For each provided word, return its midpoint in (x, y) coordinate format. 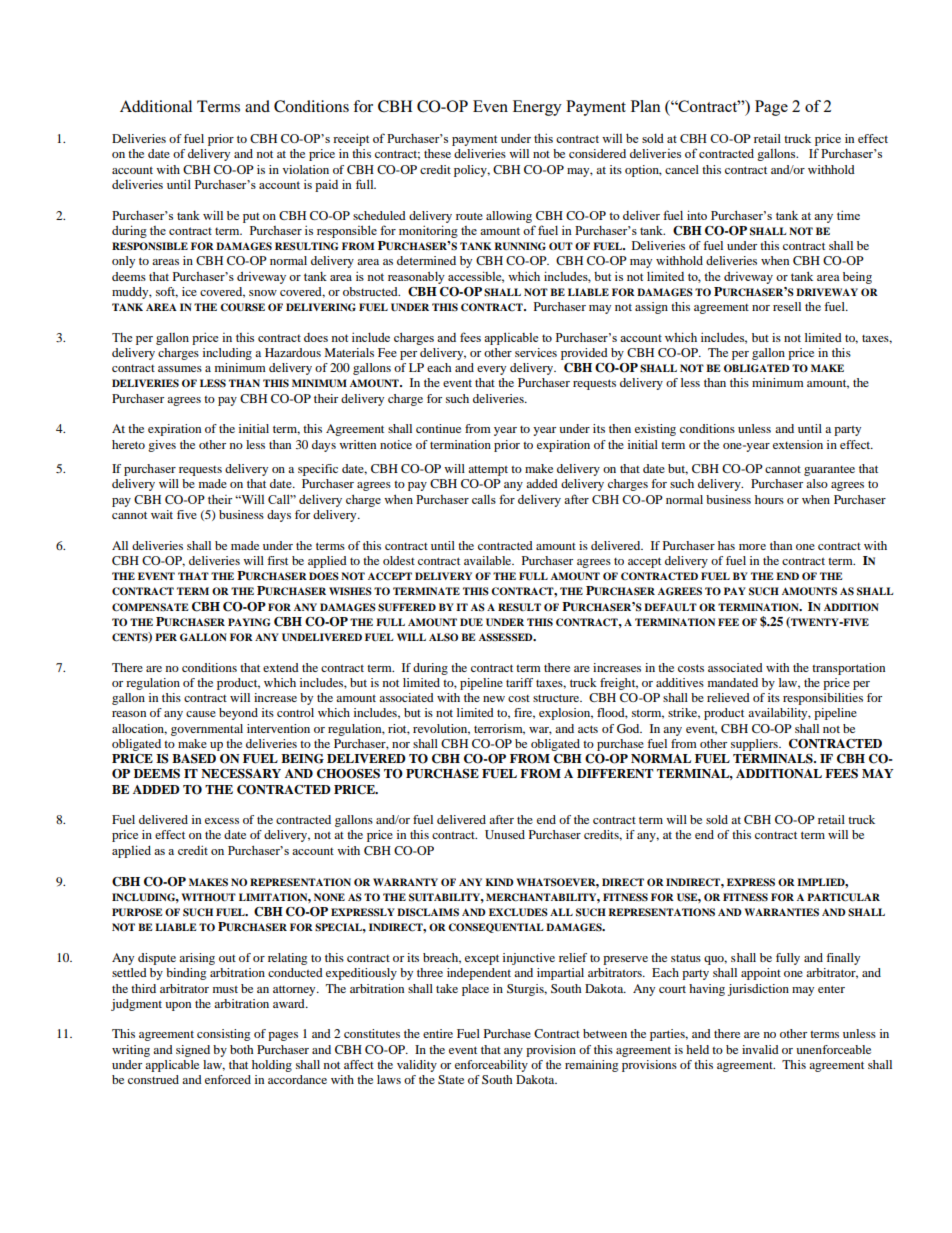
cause (201, 714)
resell (787, 306)
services (536, 352)
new (494, 699)
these (437, 153)
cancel (682, 169)
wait (162, 514)
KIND (500, 882)
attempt (488, 470)
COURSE (242, 307)
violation (306, 169)
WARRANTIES (782, 912)
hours (769, 499)
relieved (728, 697)
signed (193, 1051)
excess (222, 821)
